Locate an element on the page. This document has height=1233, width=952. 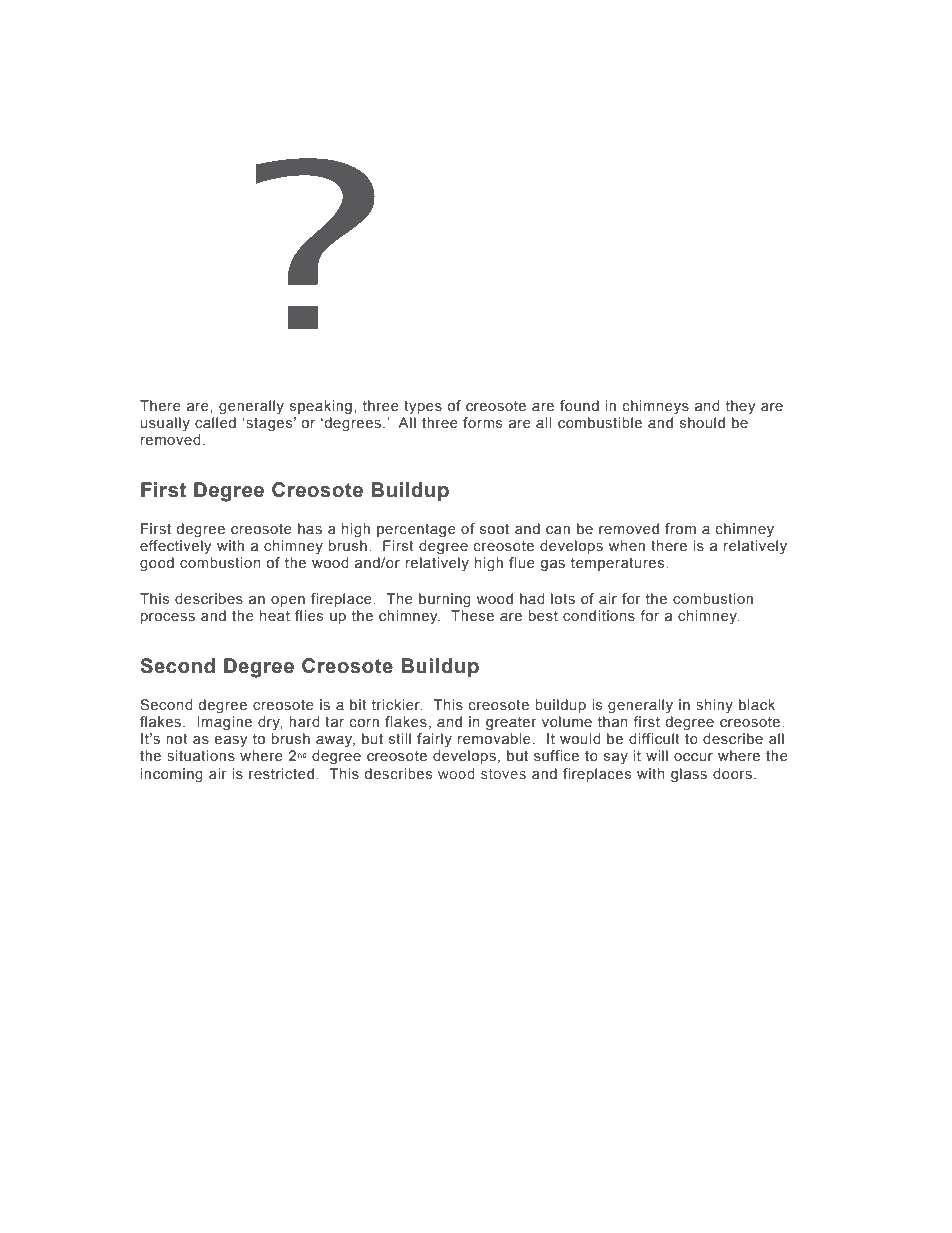
forms is located at coordinates (482, 422).
